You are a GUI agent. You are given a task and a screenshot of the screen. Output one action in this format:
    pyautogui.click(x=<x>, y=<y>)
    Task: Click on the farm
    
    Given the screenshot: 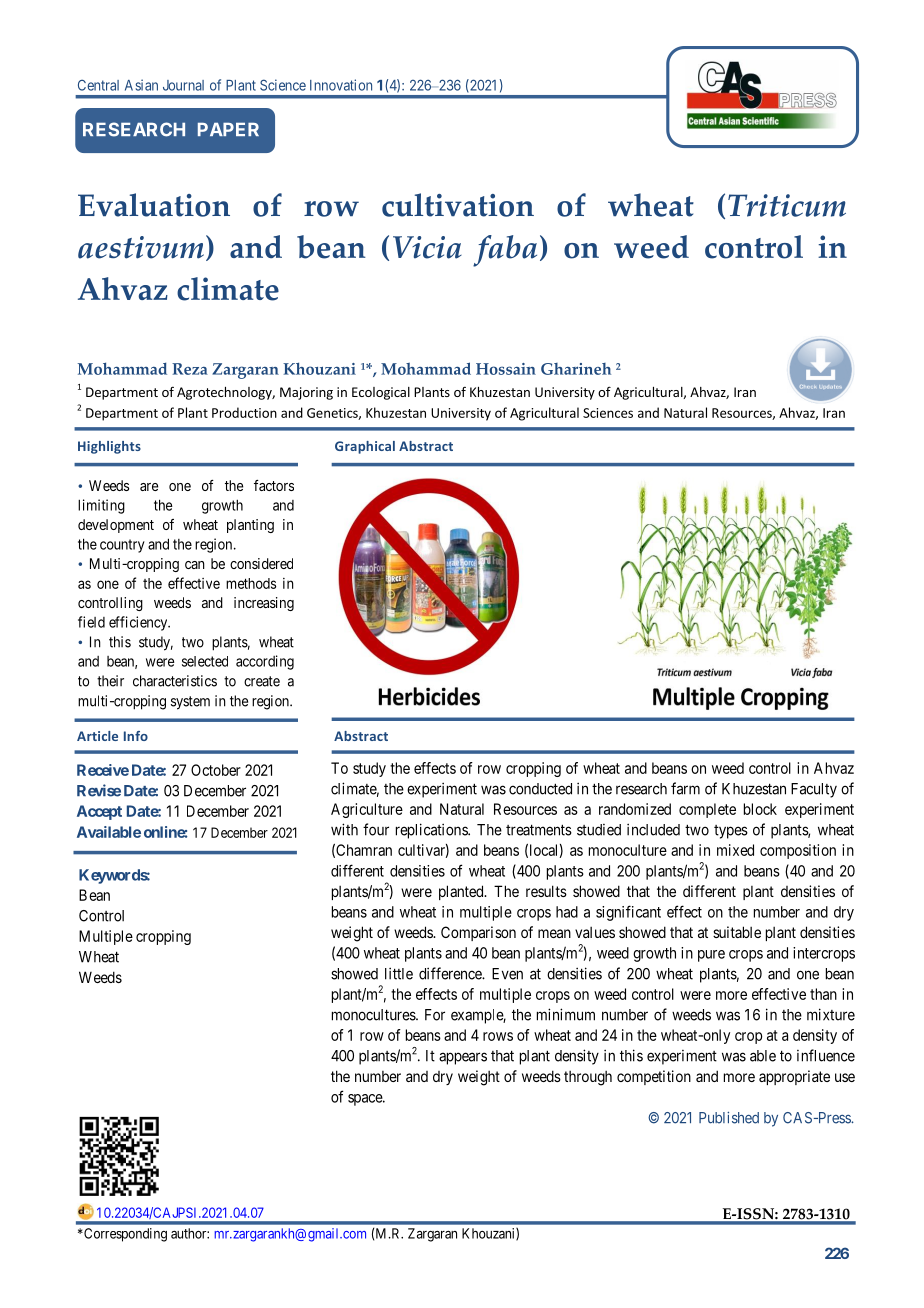 What is the action you would take?
    pyautogui.click(x=685, y=788)
